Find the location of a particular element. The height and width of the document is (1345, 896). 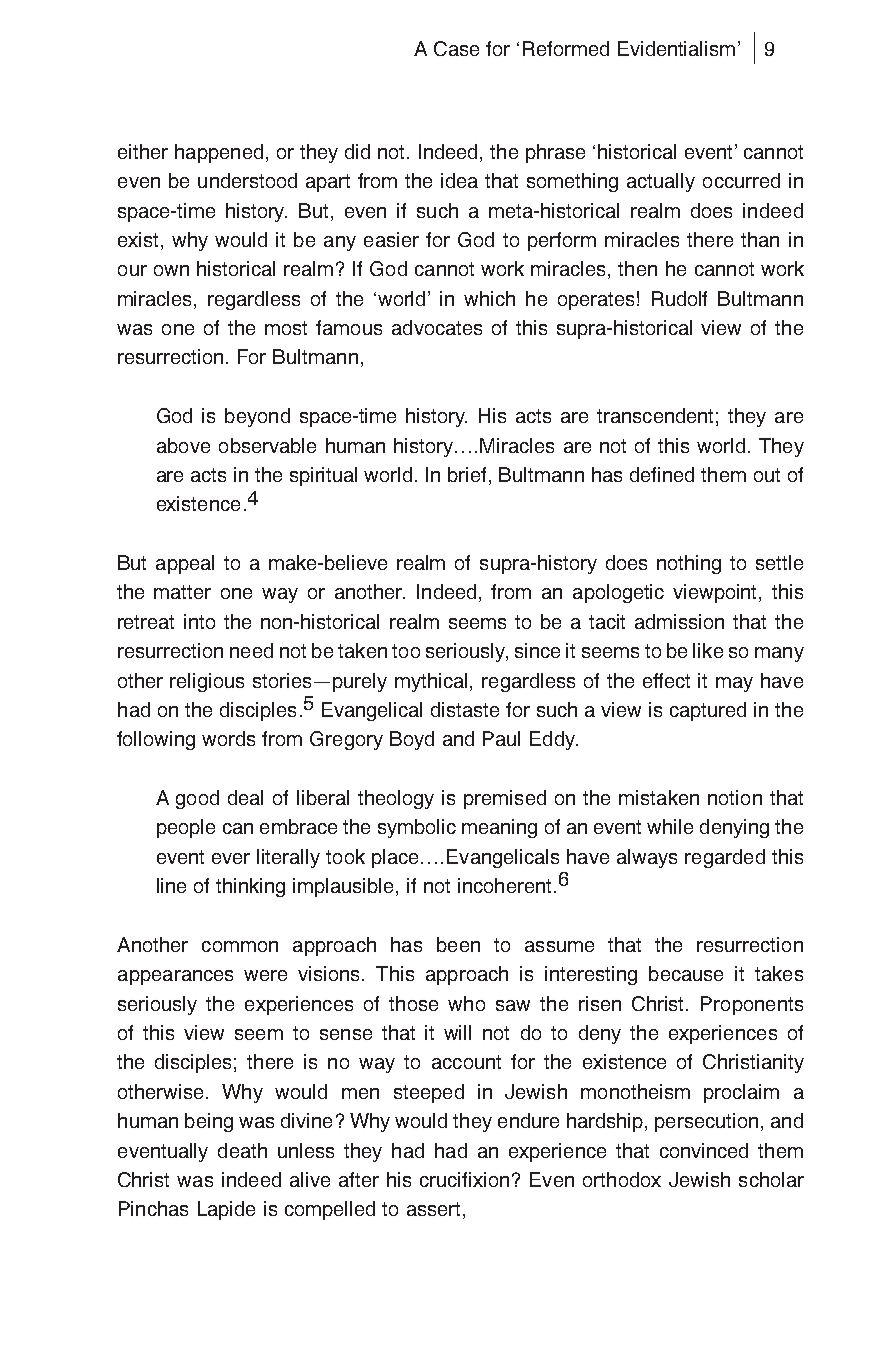

admission is located at coordinates (679, 621).
